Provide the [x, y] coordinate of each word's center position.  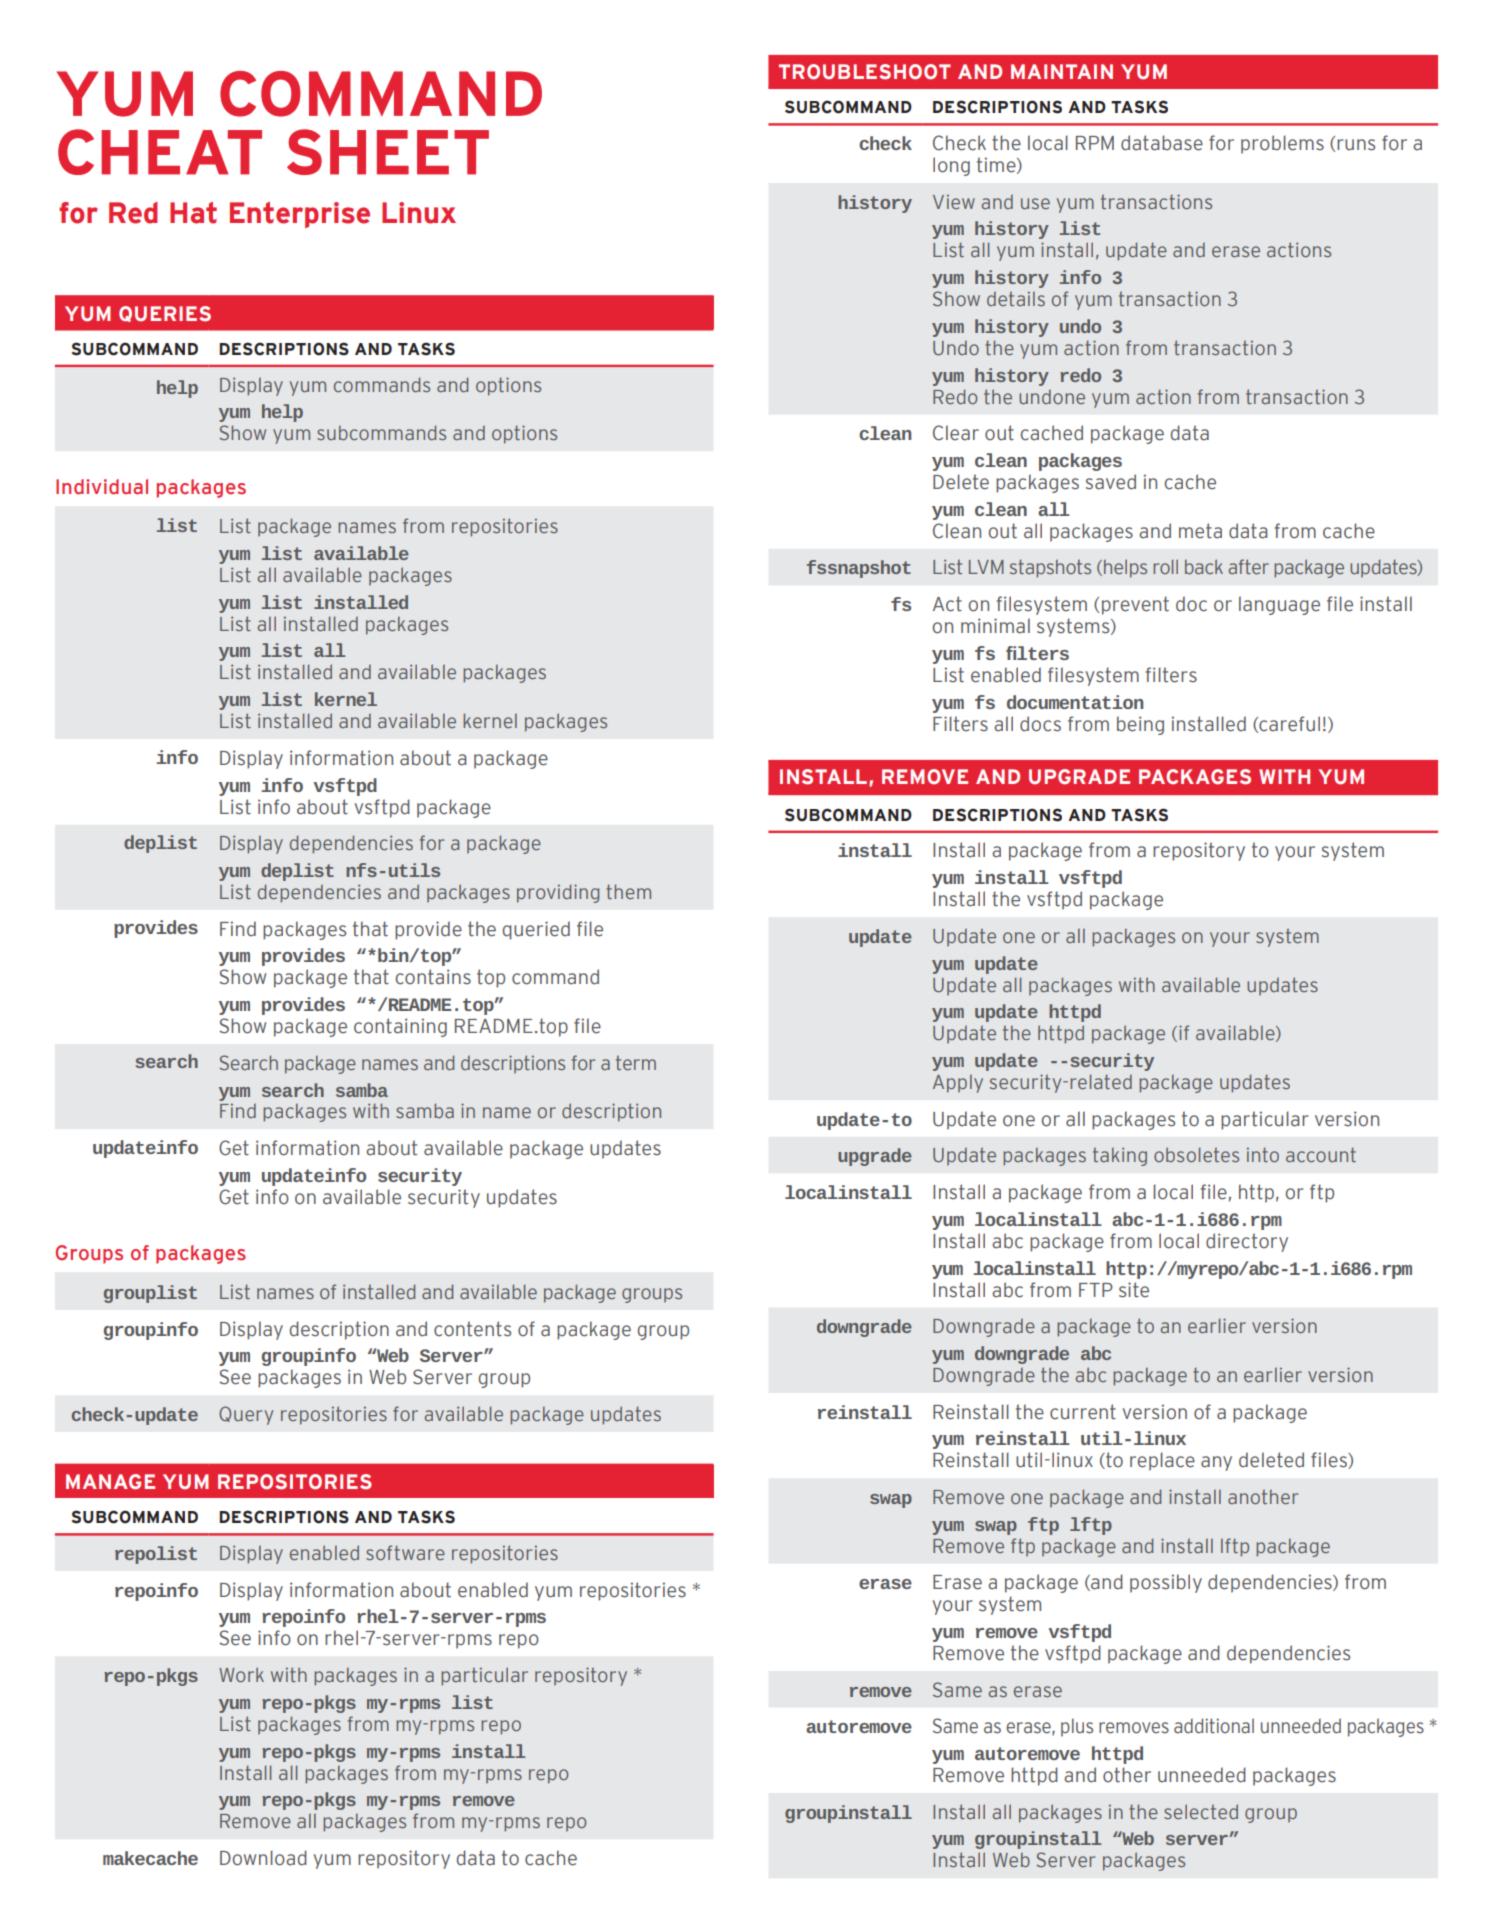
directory [1247, 1242]
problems [1282, 144]
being [1140, 725]
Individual [102, 487]
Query [246, 1415]
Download [263, 1858]
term [636, 1062]
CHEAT [160, 152]
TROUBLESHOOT [865, 72]
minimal [995, 626]
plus [1077, 1727]
